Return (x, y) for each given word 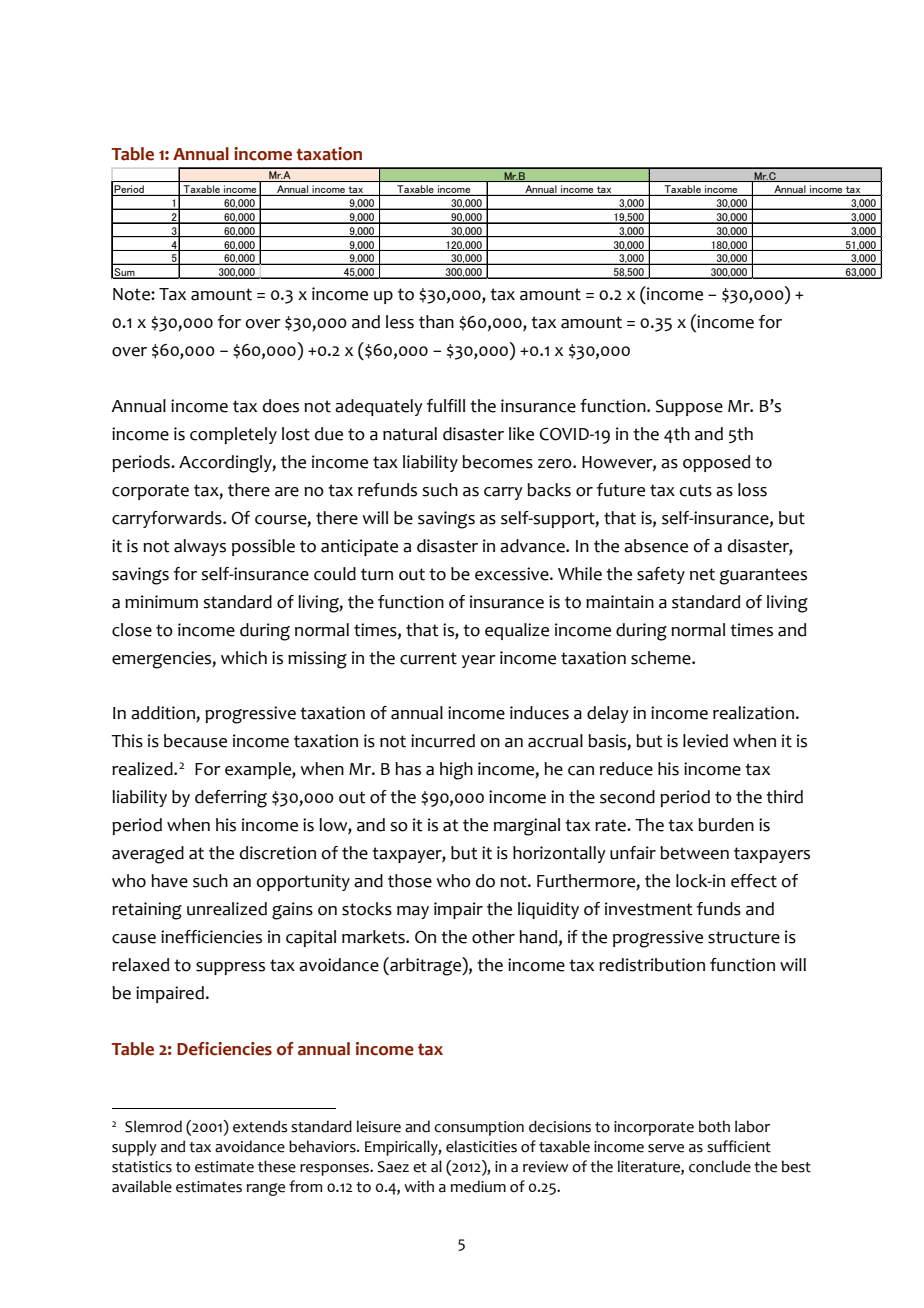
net (702, 574)
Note (132, 294)
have (169, 881)
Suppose (689, 407)
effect (754, 881)
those (410, 881)
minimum (161, 602)
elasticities (481, 1146)
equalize (517, 631)
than (436, 322)
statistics (142, 1167)
